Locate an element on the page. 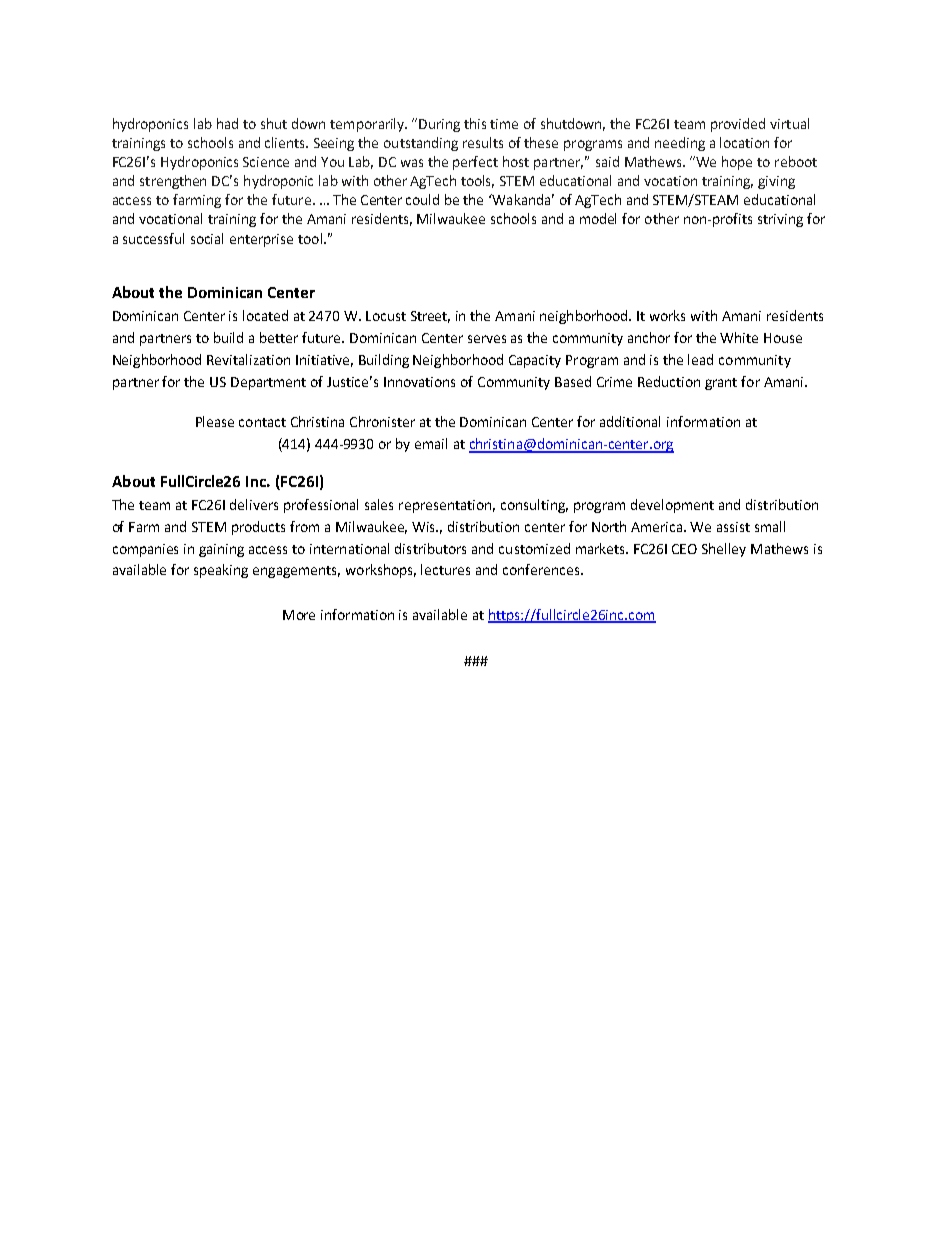 This document has width=952, height=1233. located is located at coordinates (265, 315).
